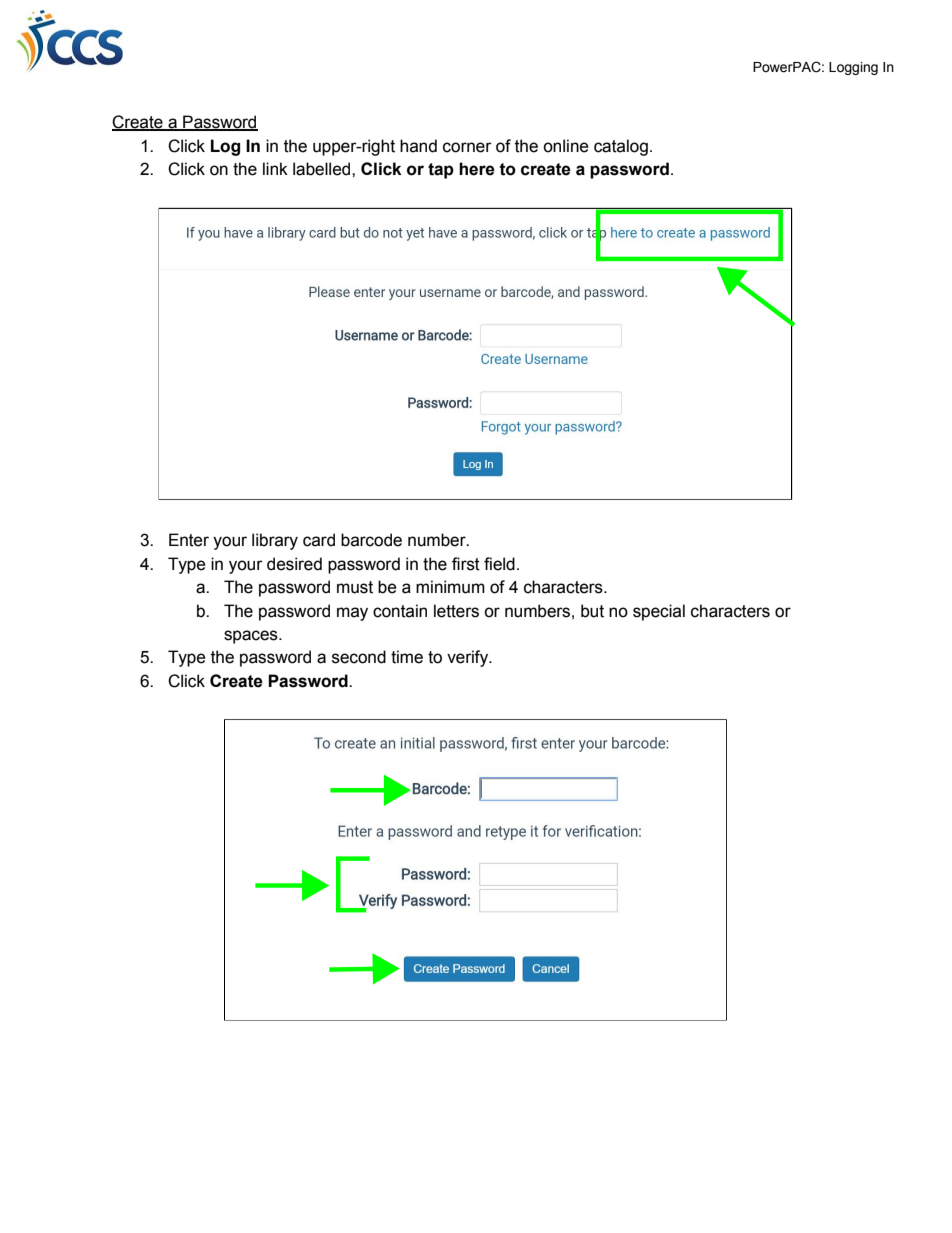 The height and width of the screenshot is (1233, 952). What do you see at coordinates (853, 68) in the screenshot?
I see `Logging` at bounding box center [853, 68].
